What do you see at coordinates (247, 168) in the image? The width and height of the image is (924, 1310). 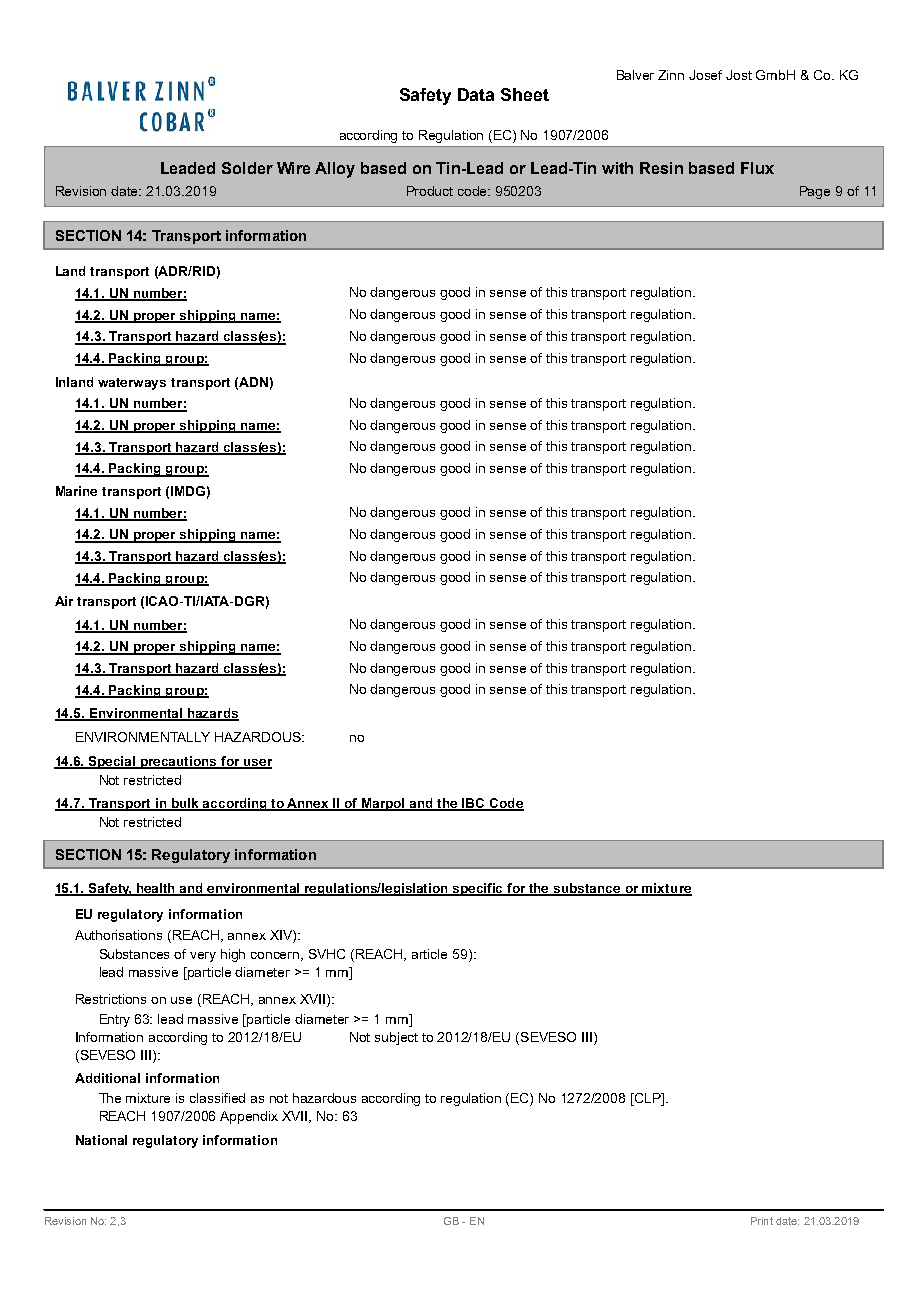 I see `Solder` at bounding box center [247, 168].
